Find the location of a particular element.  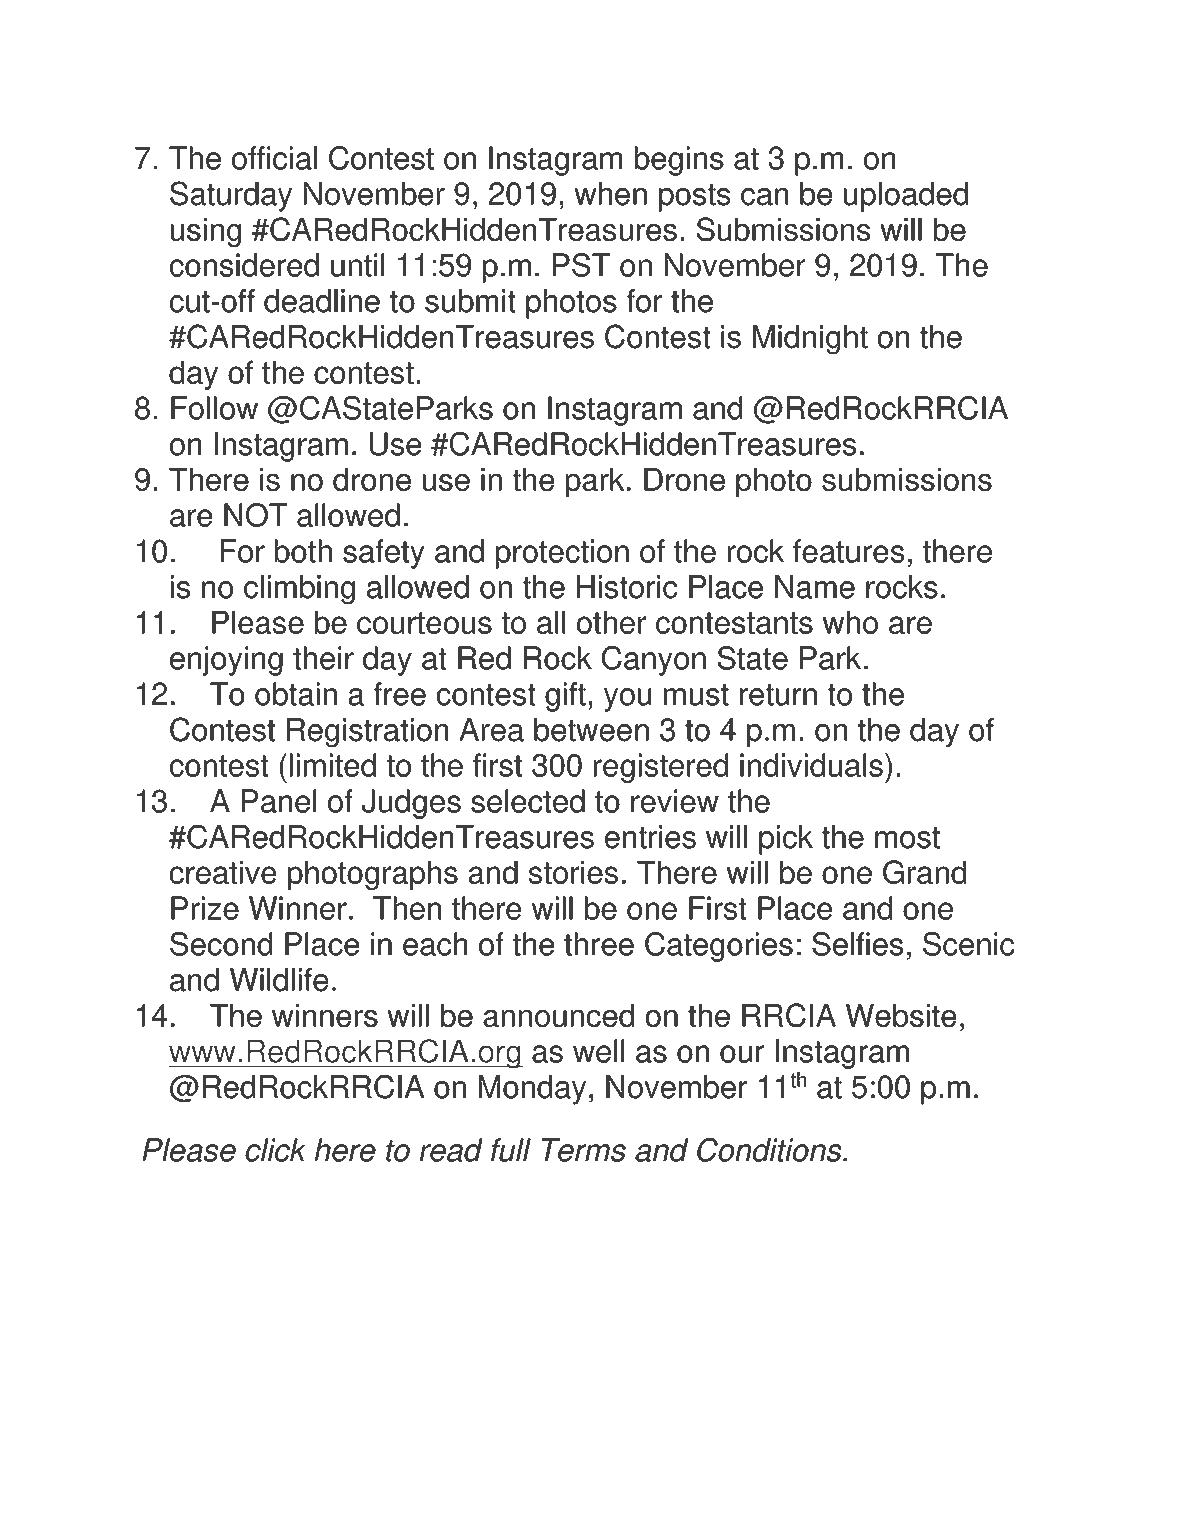

when is located at coordinates (611, 194).
